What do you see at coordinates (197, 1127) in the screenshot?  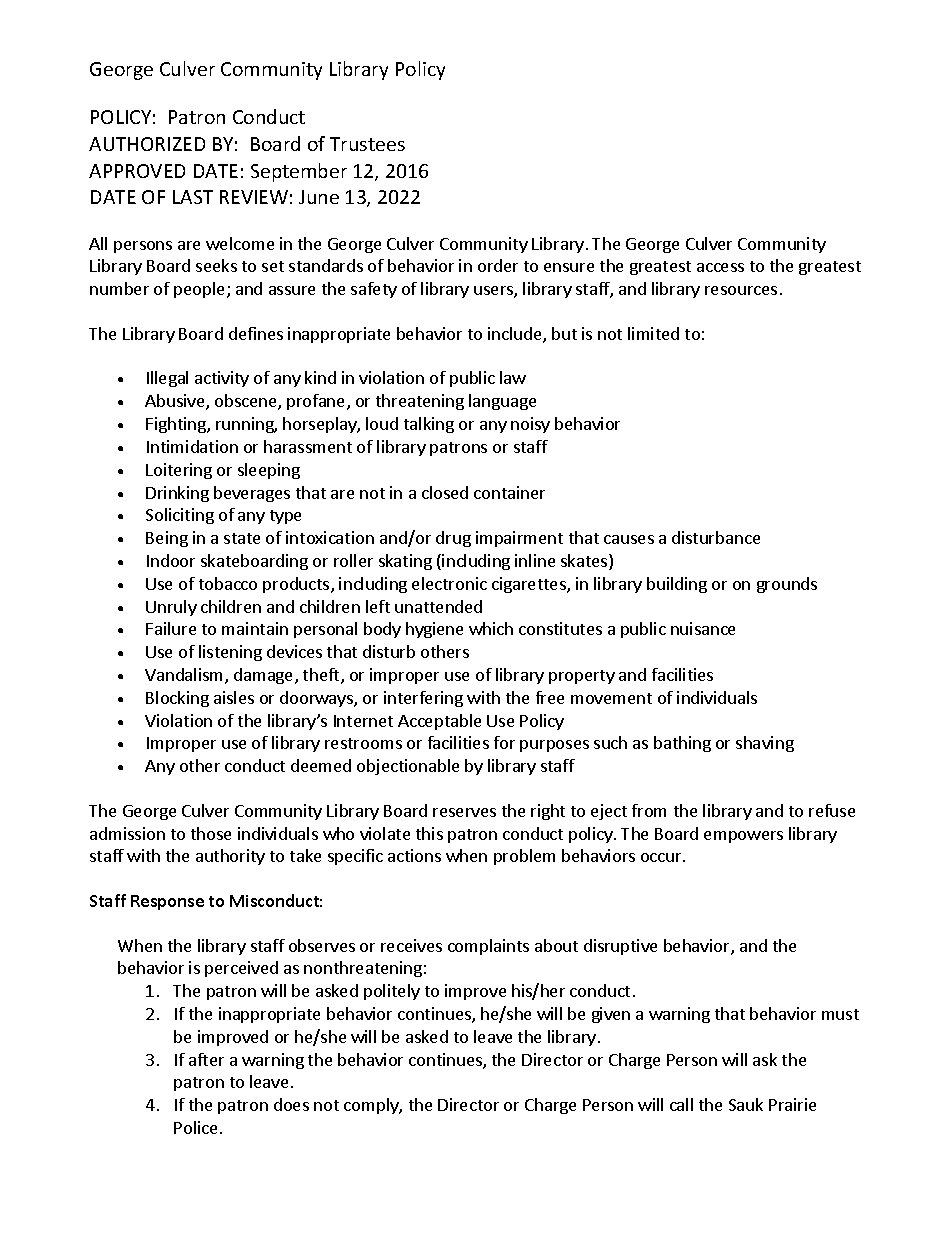 I see `Police` at bounding box center [197, 1127].
